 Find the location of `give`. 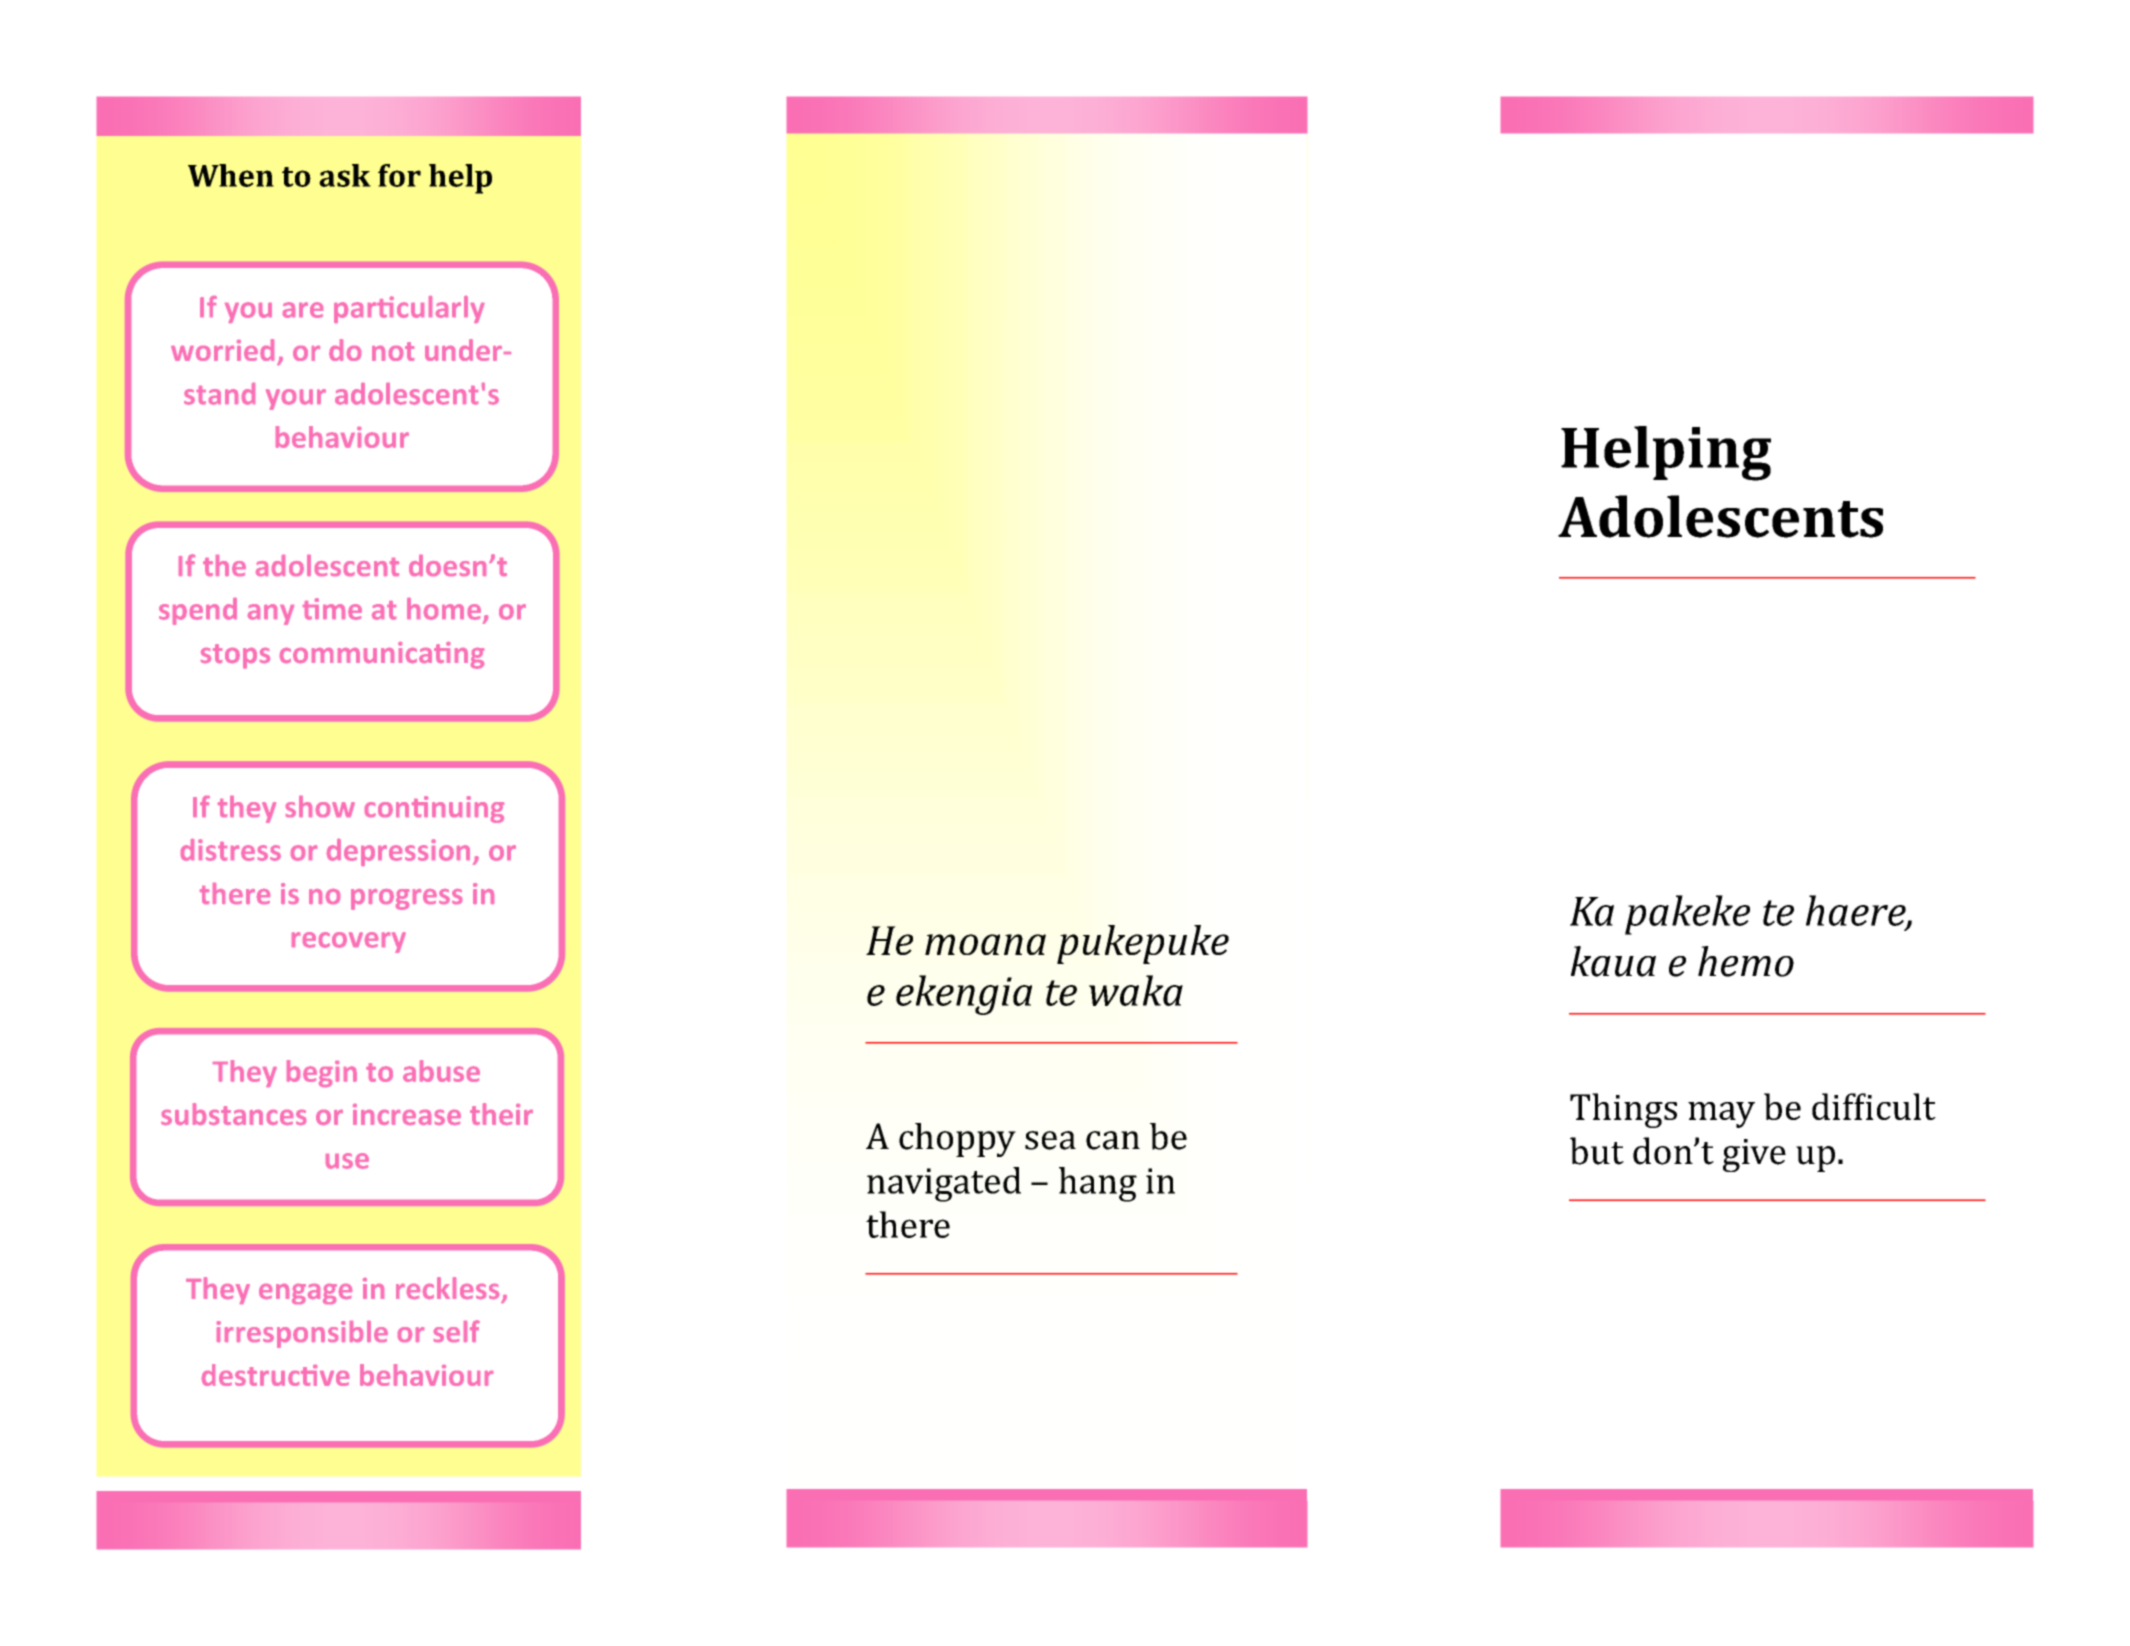

give is located at coordinates (1754, 1155).
